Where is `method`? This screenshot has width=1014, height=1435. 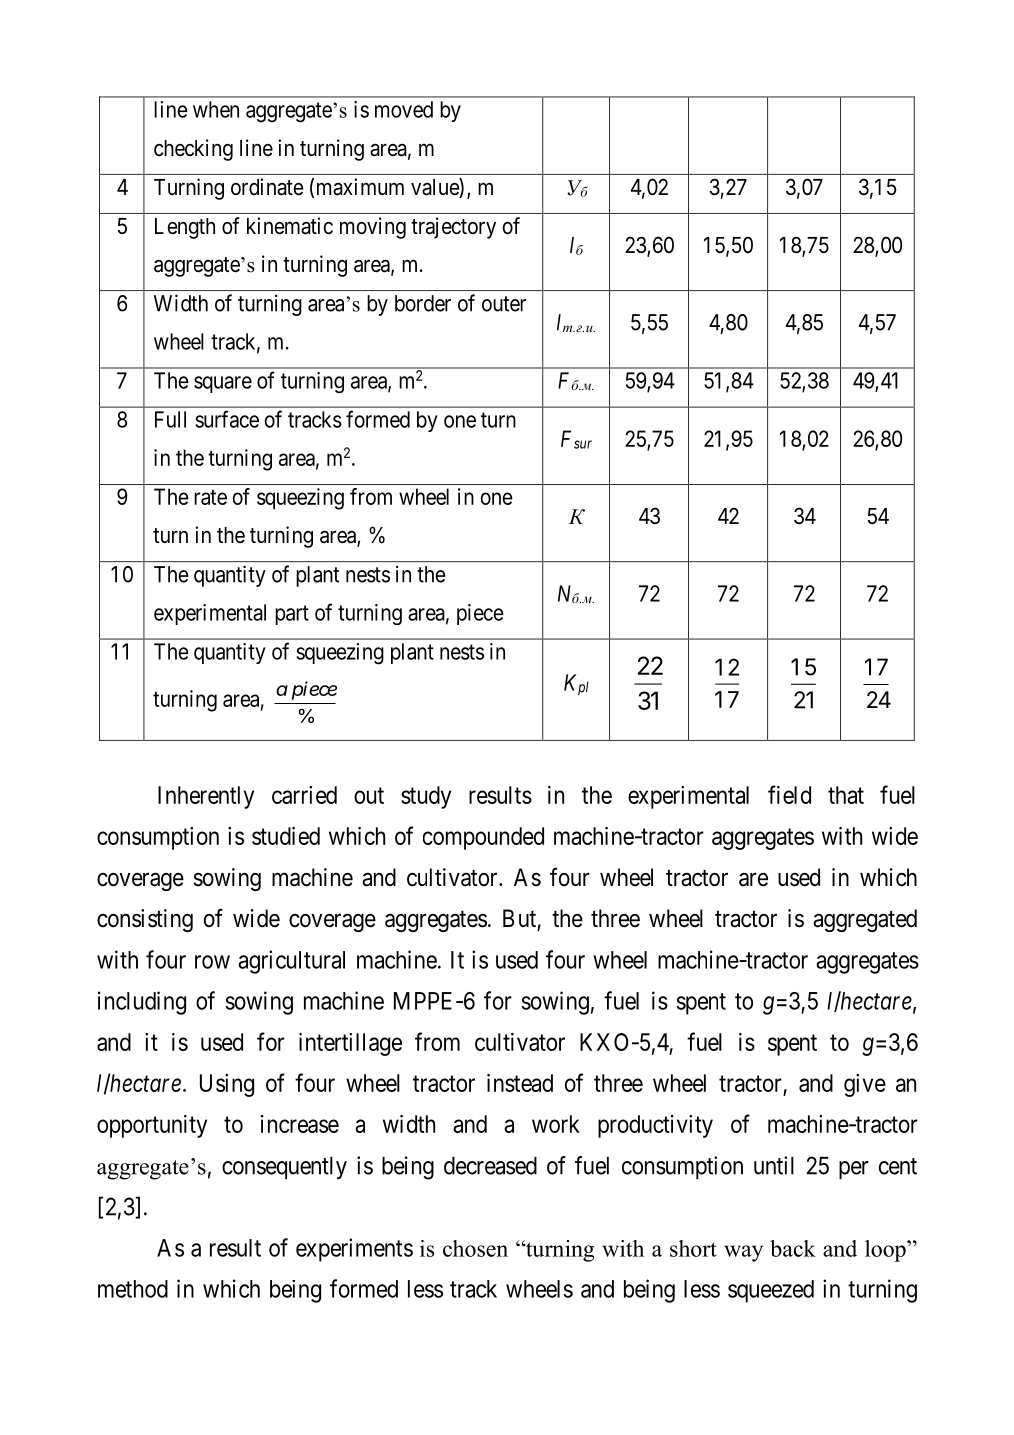 method is located at coordinates (133, 1289).
